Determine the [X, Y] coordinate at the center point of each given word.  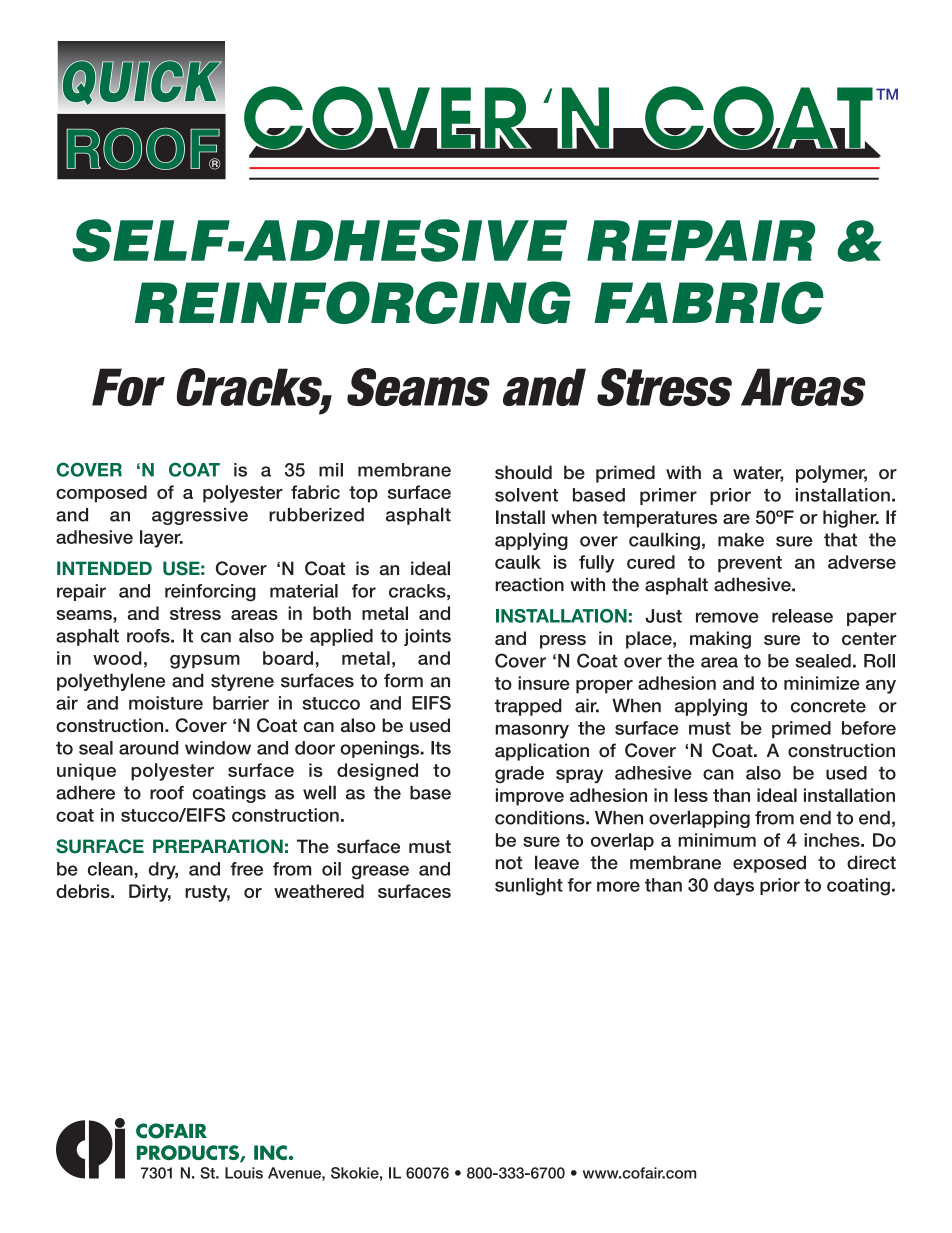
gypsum [205, 661]
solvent [526, 495]
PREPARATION [218, 846]
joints [427, 637]
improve [530, 797]
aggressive [200, 516]
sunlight [529, 887]
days [734, 887]
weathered [319, 891]
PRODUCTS [189, 1154]
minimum [717, 840]
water [758, 474]
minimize [822, 683]
